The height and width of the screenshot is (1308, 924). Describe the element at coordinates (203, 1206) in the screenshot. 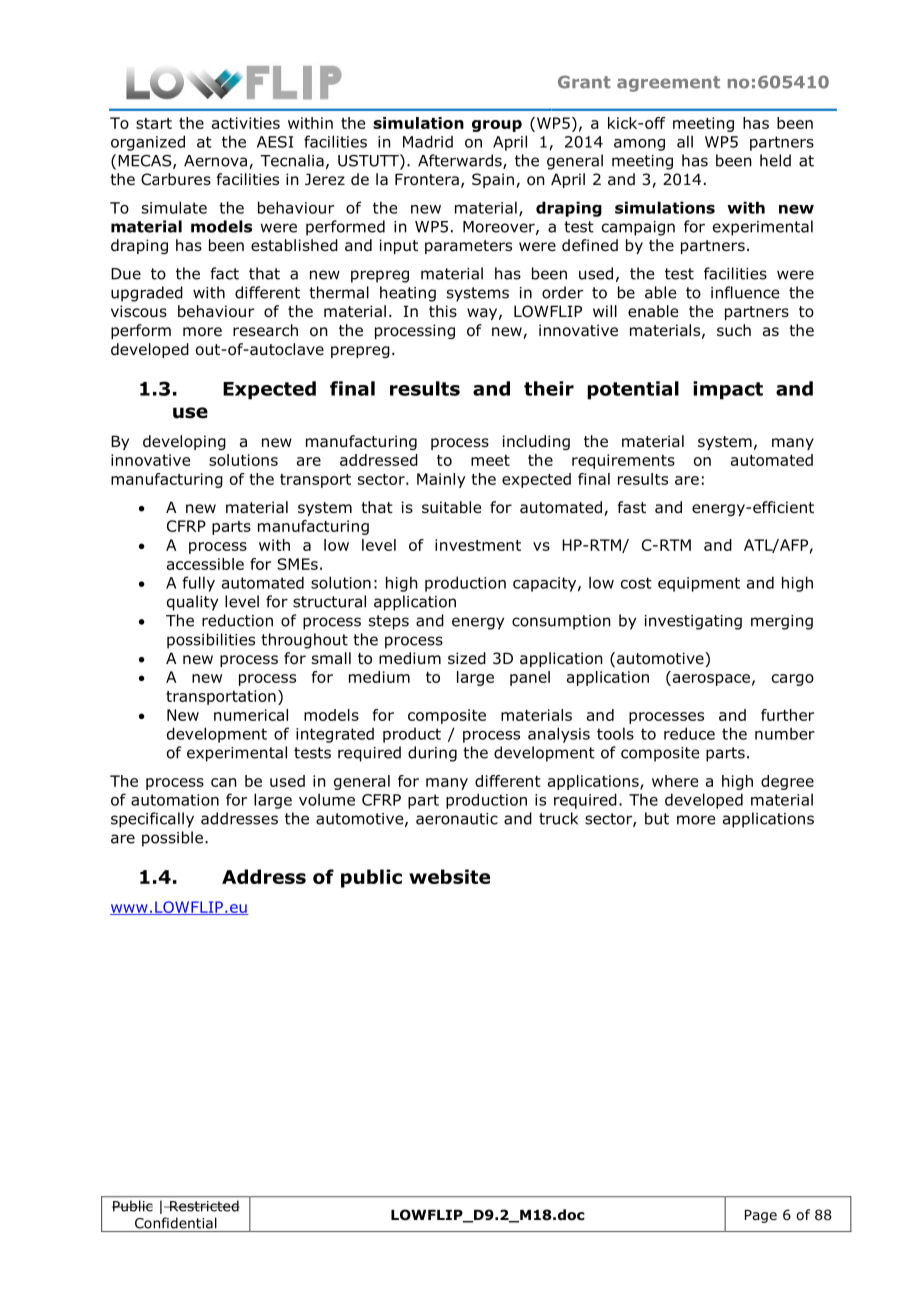

I see `Restricted` at that location.
